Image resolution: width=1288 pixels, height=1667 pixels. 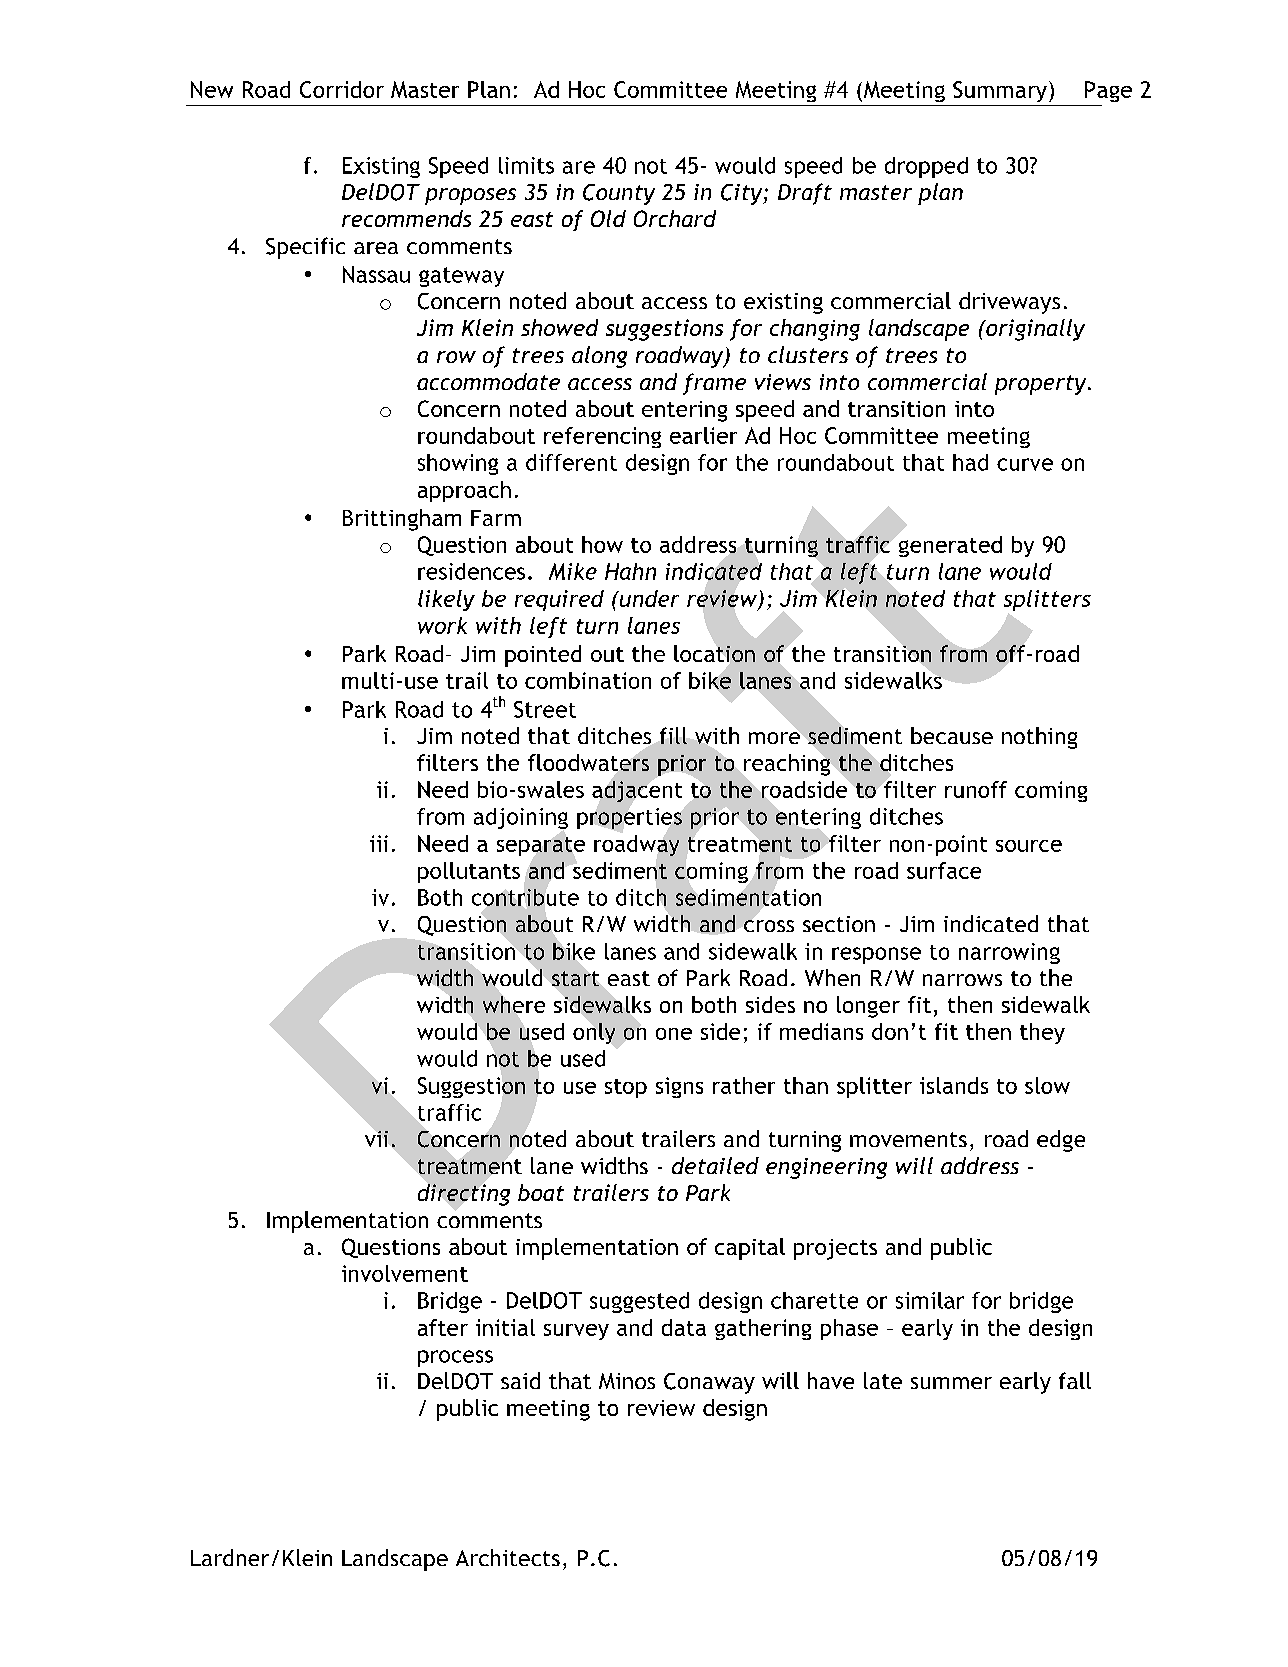 What do you see at coordinates (508, 1557) in the document?
I see `Architects` at bounding box center [508, 1557].
